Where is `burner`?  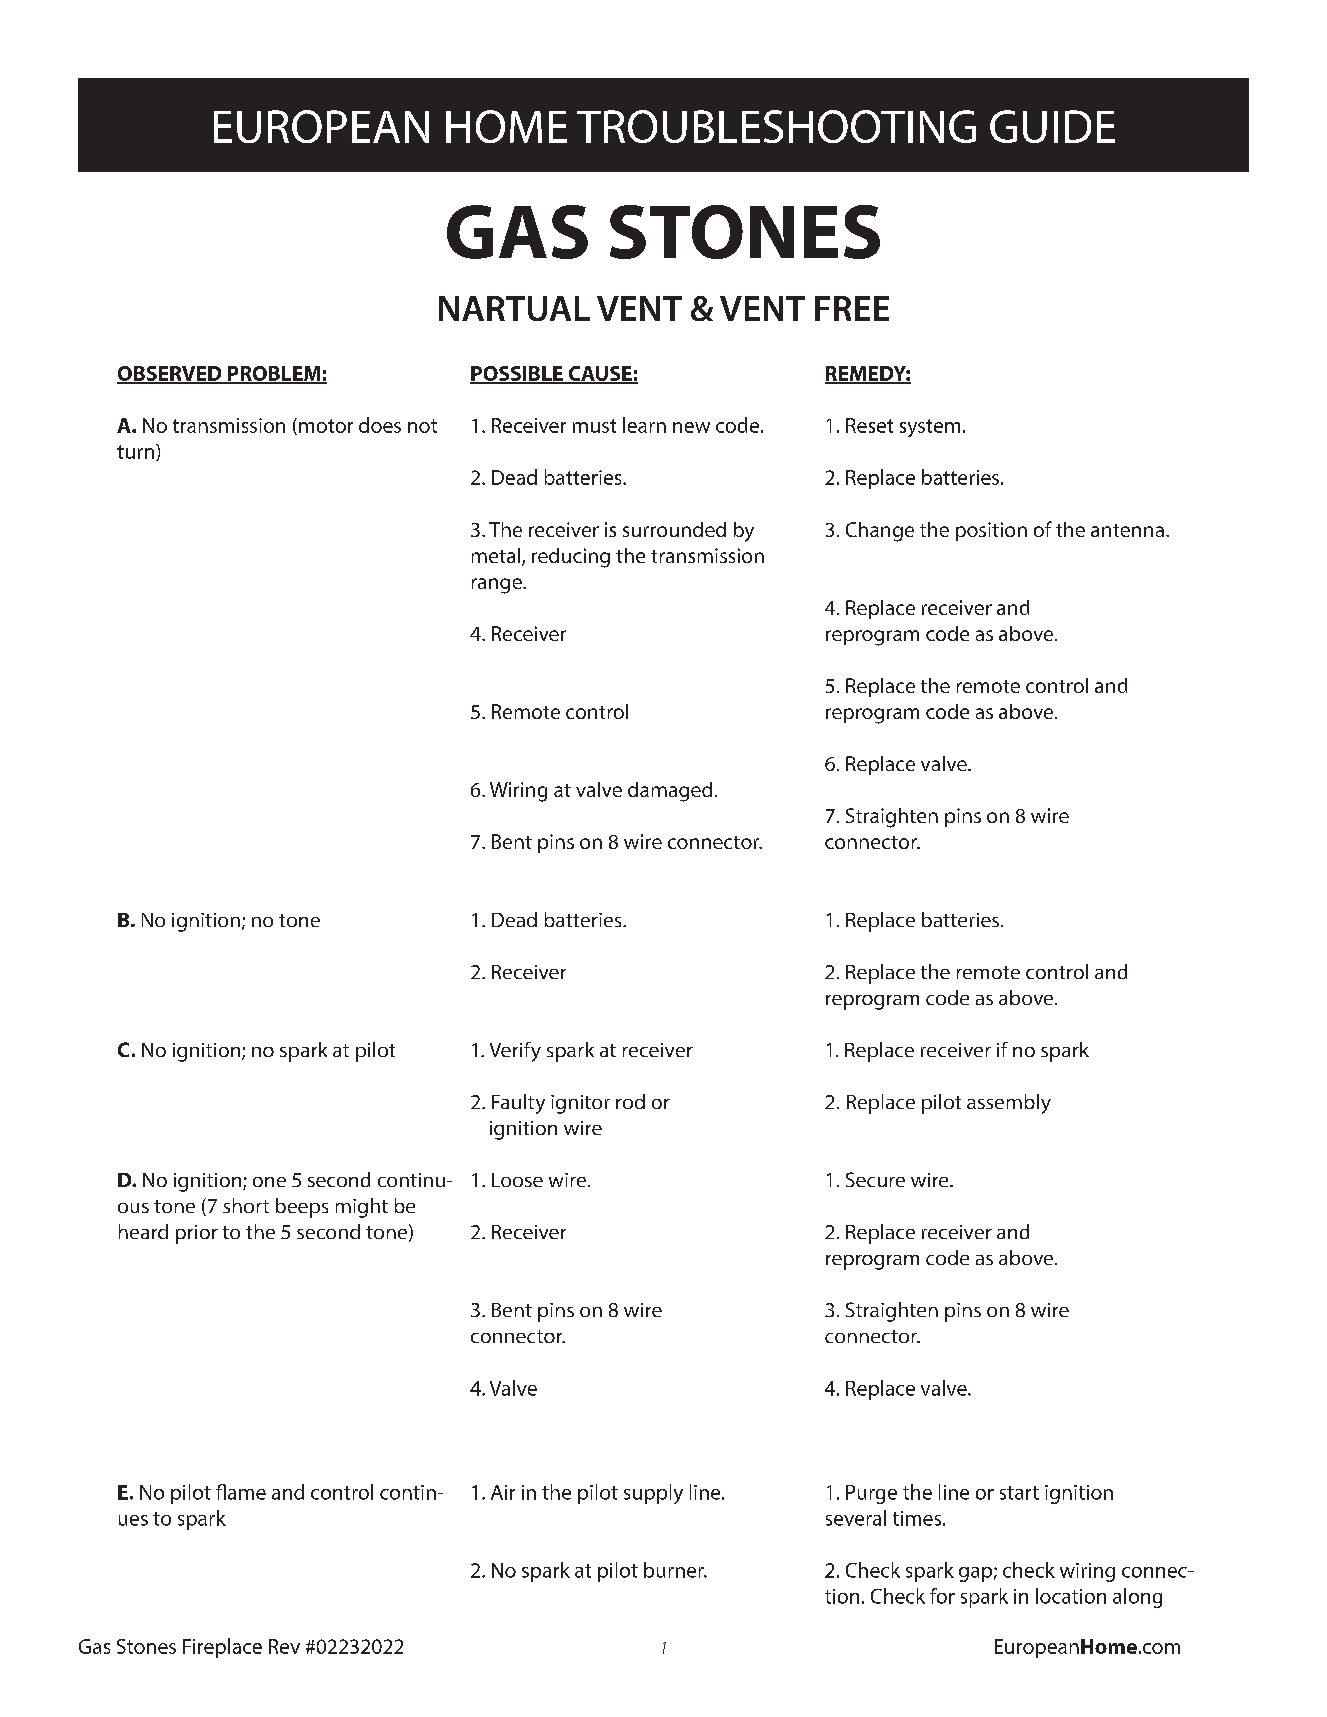
burner is located at coordinates (675, 1570).
